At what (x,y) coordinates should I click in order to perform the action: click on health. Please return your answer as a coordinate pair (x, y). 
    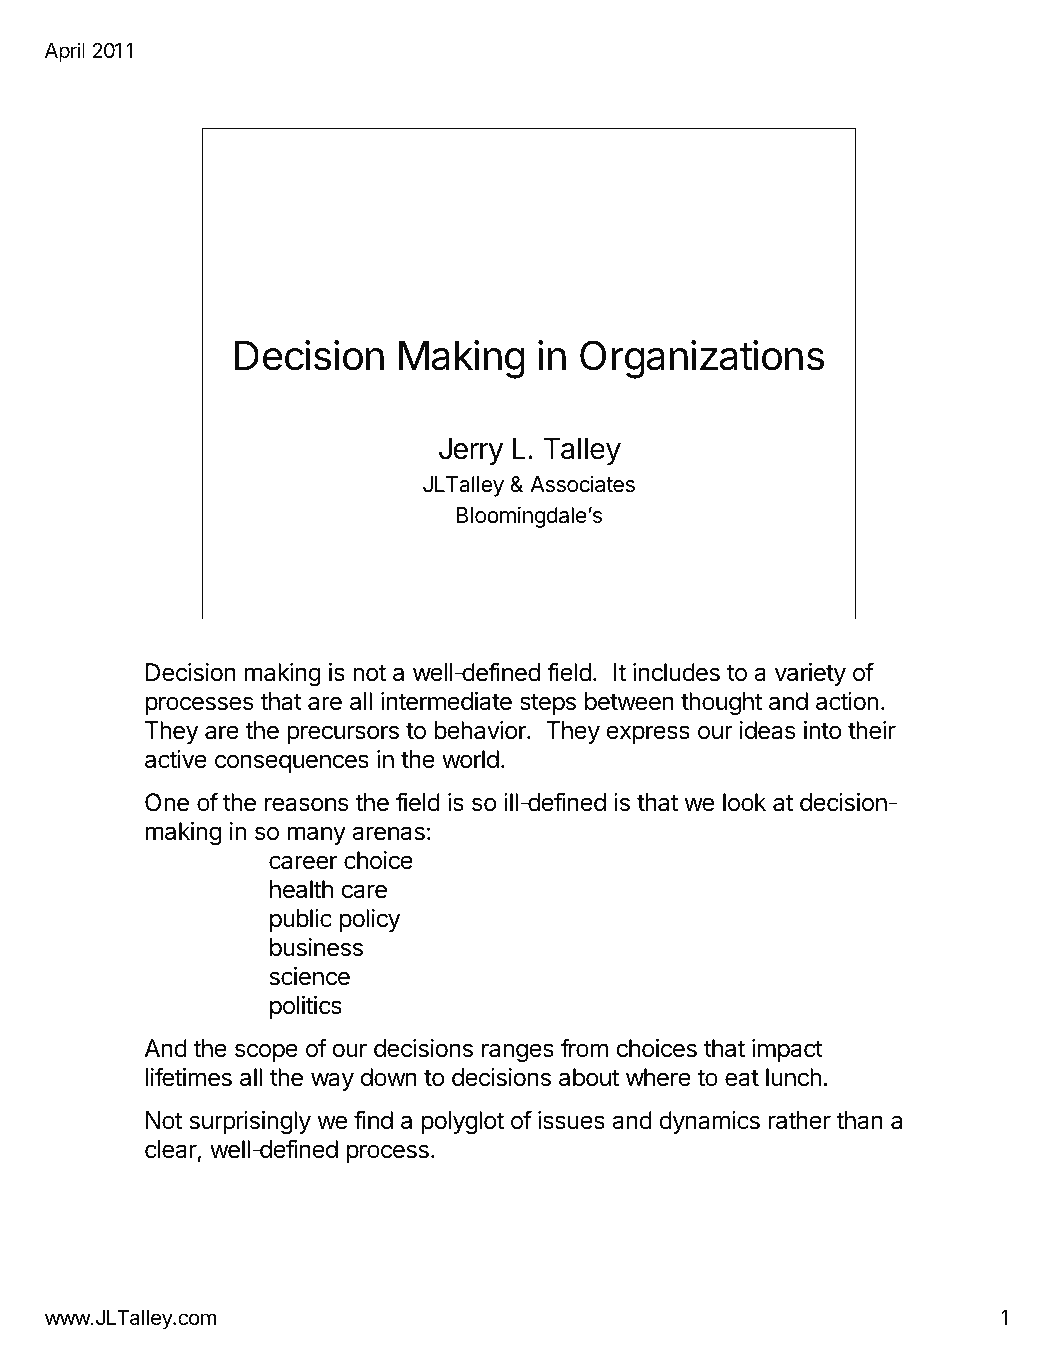
    Looking at the image, I should click on (301, 889).
